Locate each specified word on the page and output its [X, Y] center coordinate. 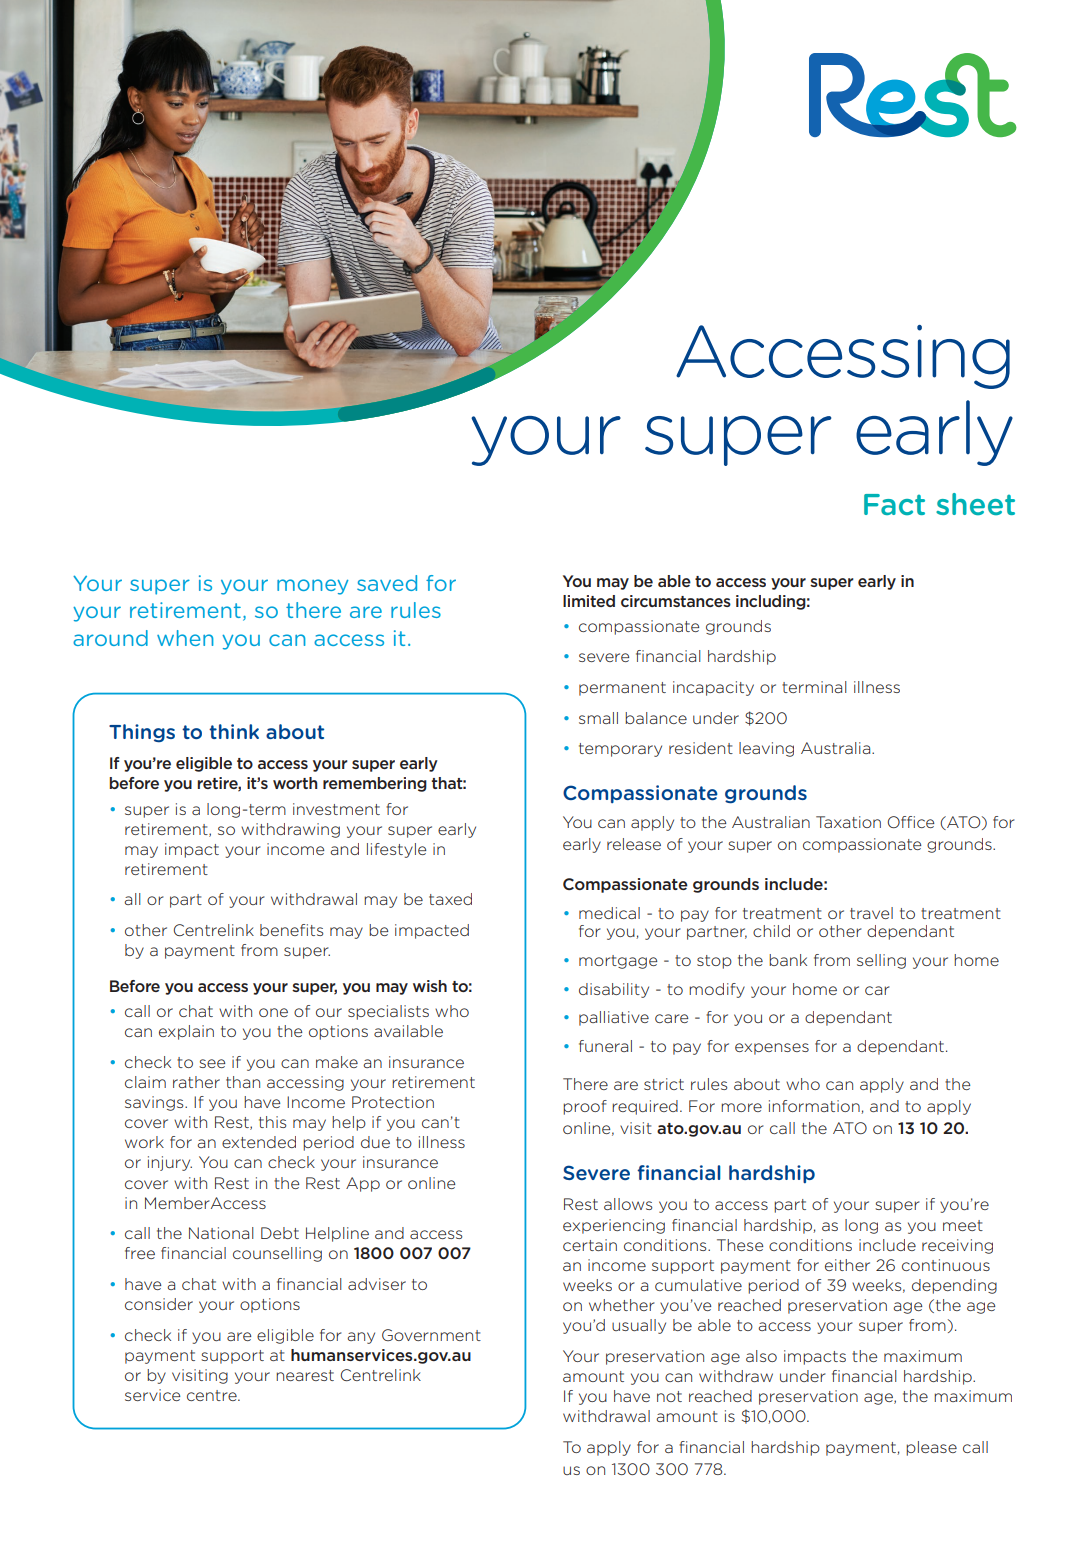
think [234, 731]
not [669, 1396]
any [361, 1338]
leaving [766, 749]
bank [788, 960]
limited [589, 601]
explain [186, 1032]
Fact [894, 504]
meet [963, 1225]
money [312, 587]
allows [628, 1204]
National [221, 1233]
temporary [620, 750]
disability [614, 990]
